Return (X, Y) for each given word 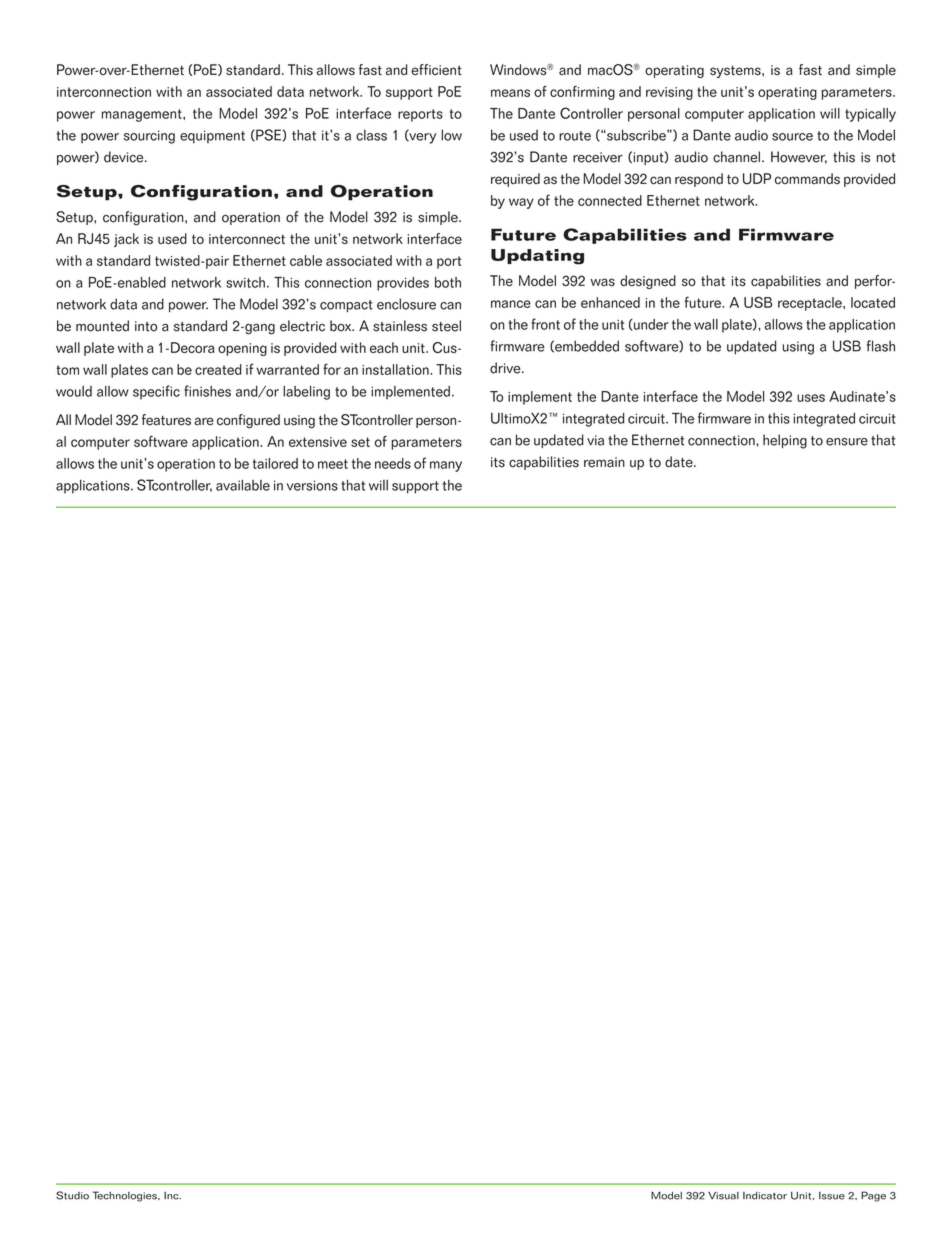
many (446, 466)
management (143, 115)
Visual (723, 1195)
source (792, 137)
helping (785, 441)
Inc (172, 1196)
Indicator (765, 1196)
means (510, 93)
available (243, 485)
